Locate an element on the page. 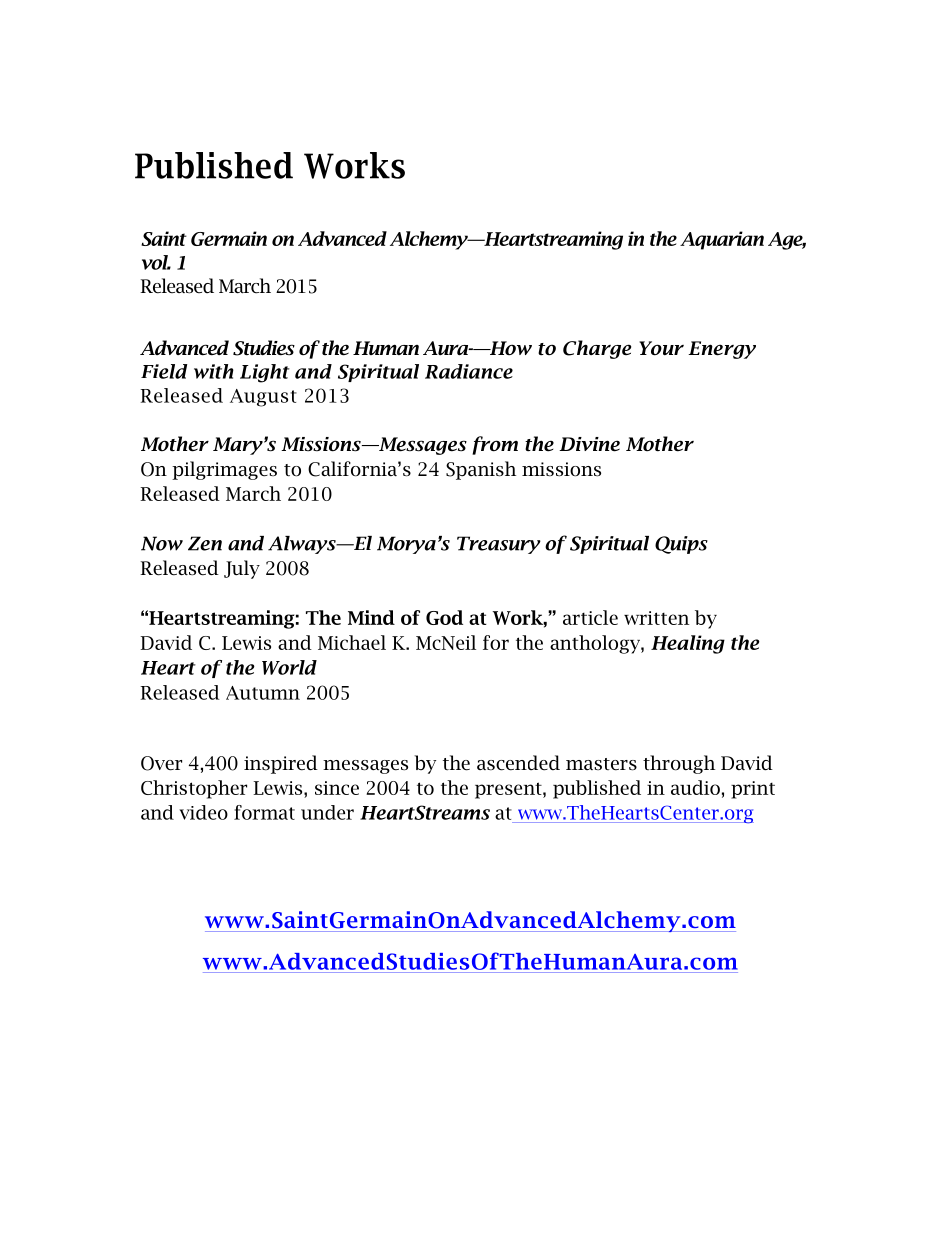 The image size is (952, 1233). Quips is located at coordinates (681, 545).
